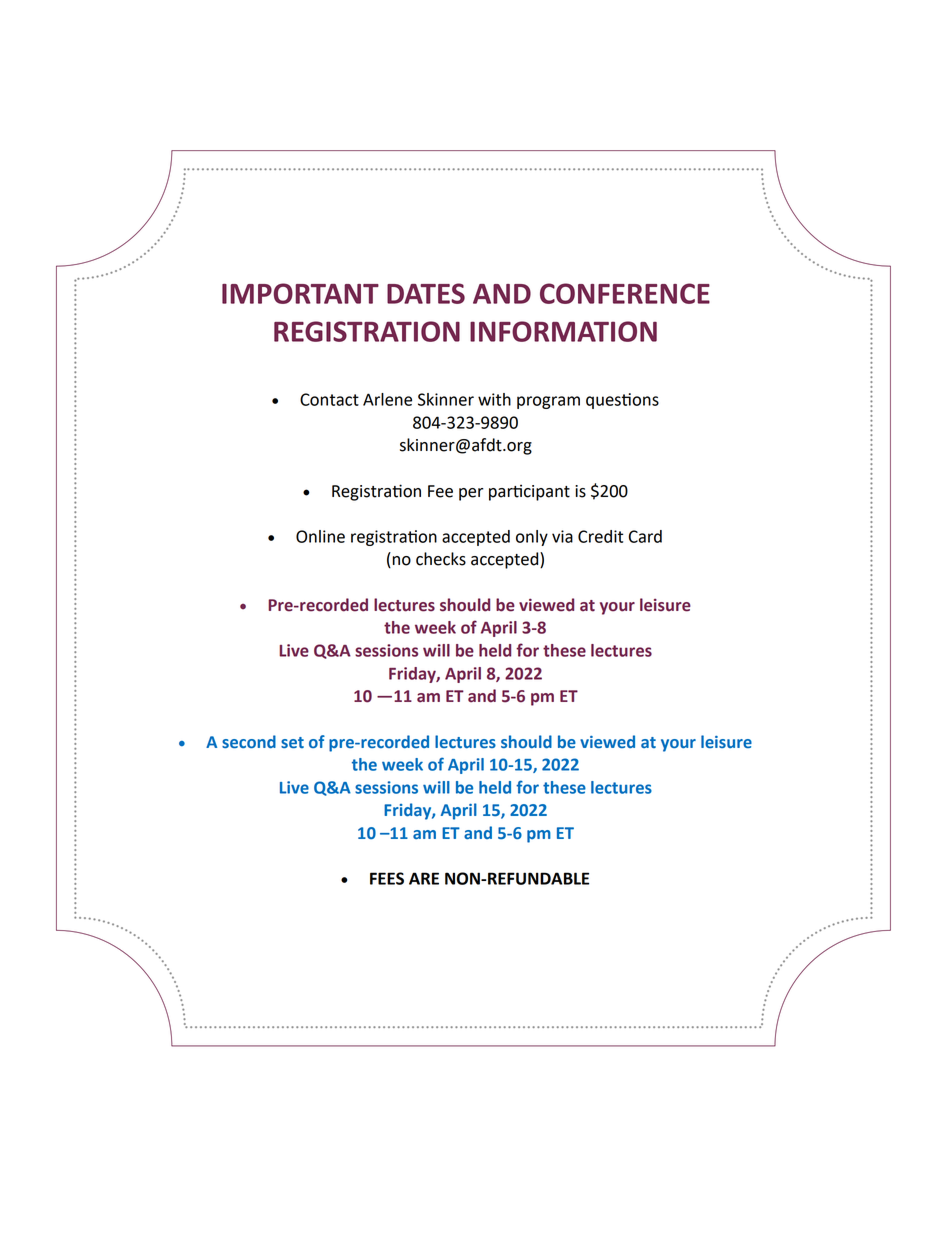 This screenshot has height=1233, width=952. What do you see at coordinates (426, 293) in the screenshot?
I see `DATES` at bounding box center [426, 293].
